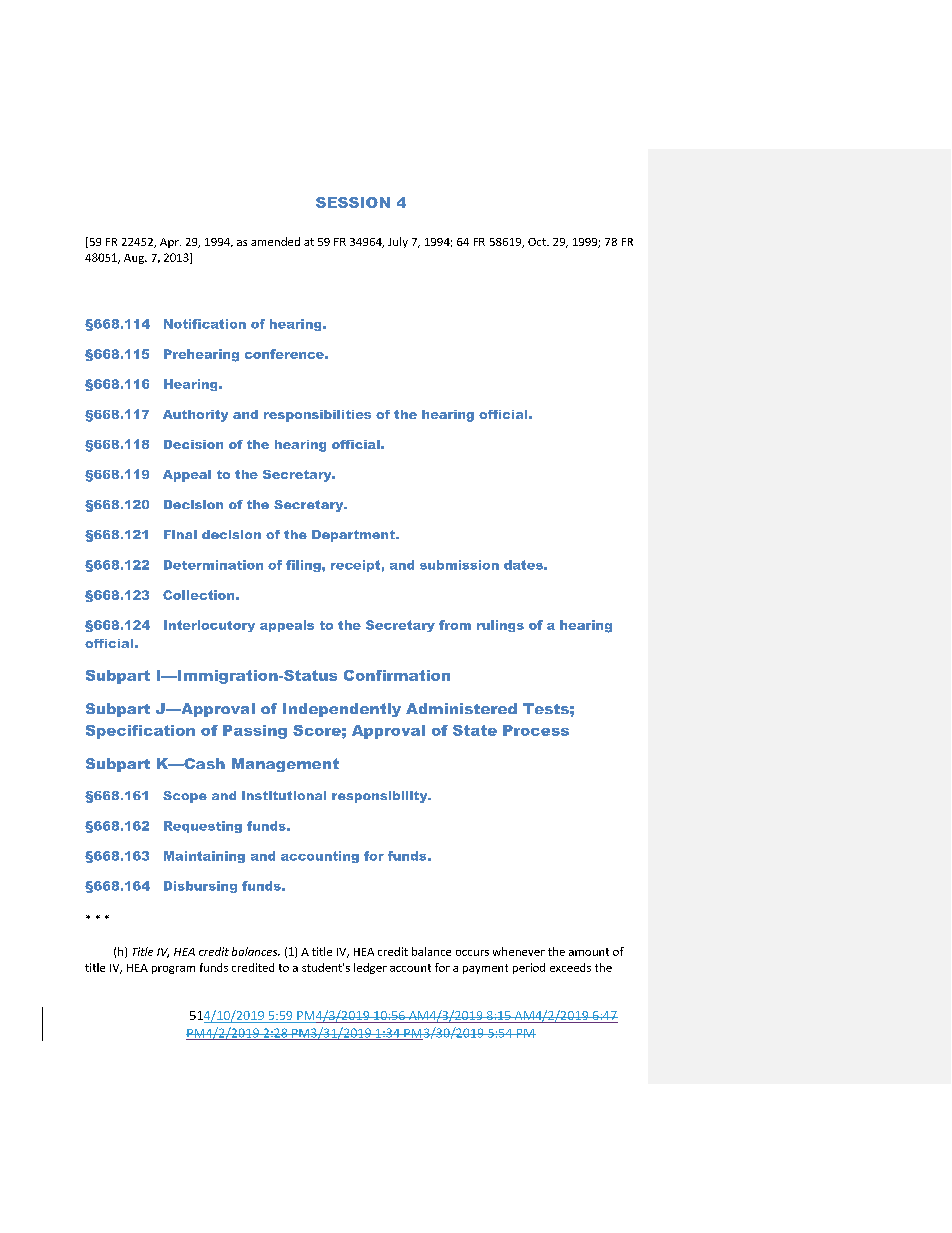 Image resolution: width=952 pixels, height=1233 pixels. Describe the element at coordinates (170, 243) in the image. I see `Apr` at that location.
